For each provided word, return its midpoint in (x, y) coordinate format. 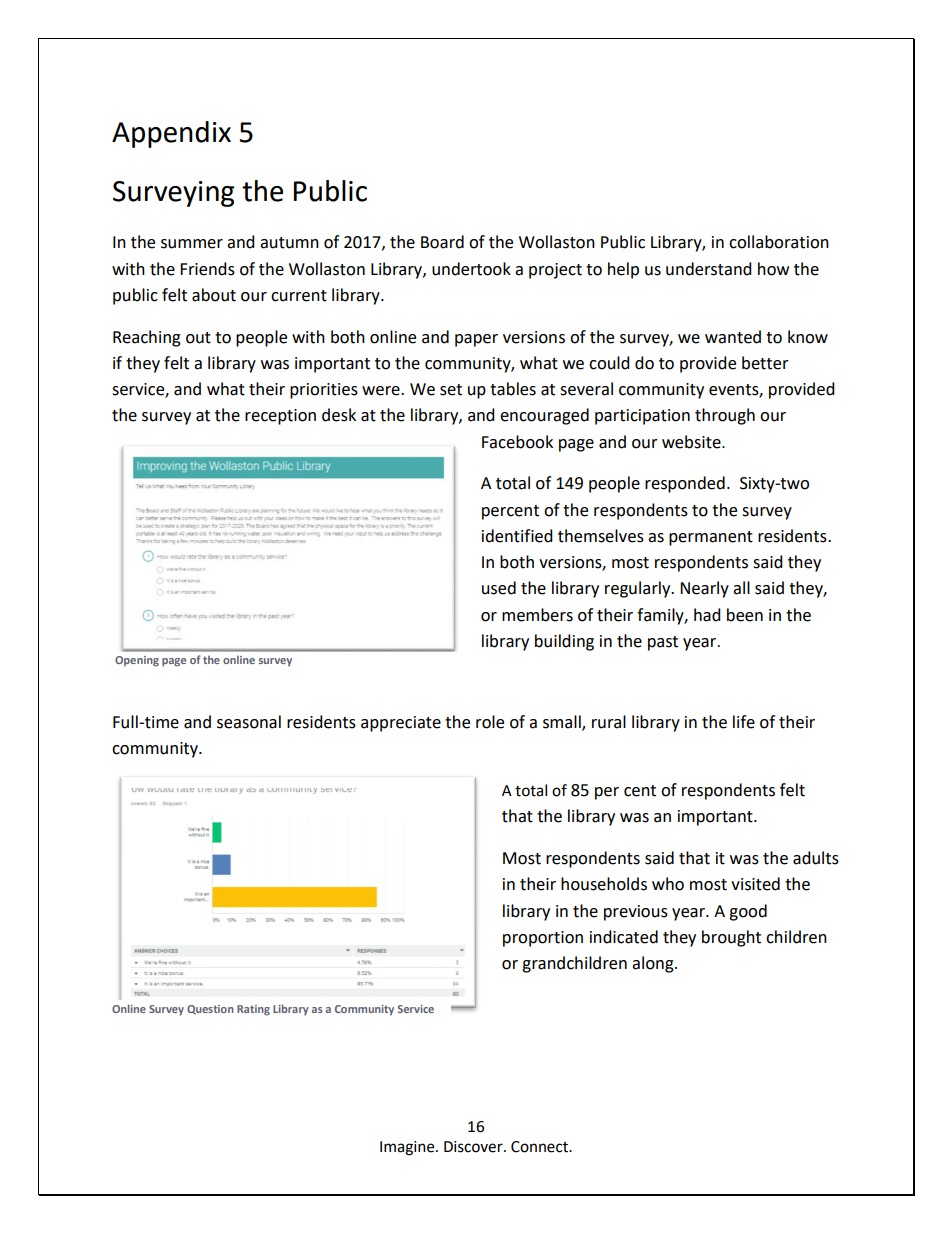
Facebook (517, 442)
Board (442, 242)
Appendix (171, 134)
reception (280, 417)
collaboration (779, 242)
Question (210, 1010)
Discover (474, 1147)
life (744, 722)
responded (685, 484)
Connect (540, 1147)
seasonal (249, 722)
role (490, 722)
